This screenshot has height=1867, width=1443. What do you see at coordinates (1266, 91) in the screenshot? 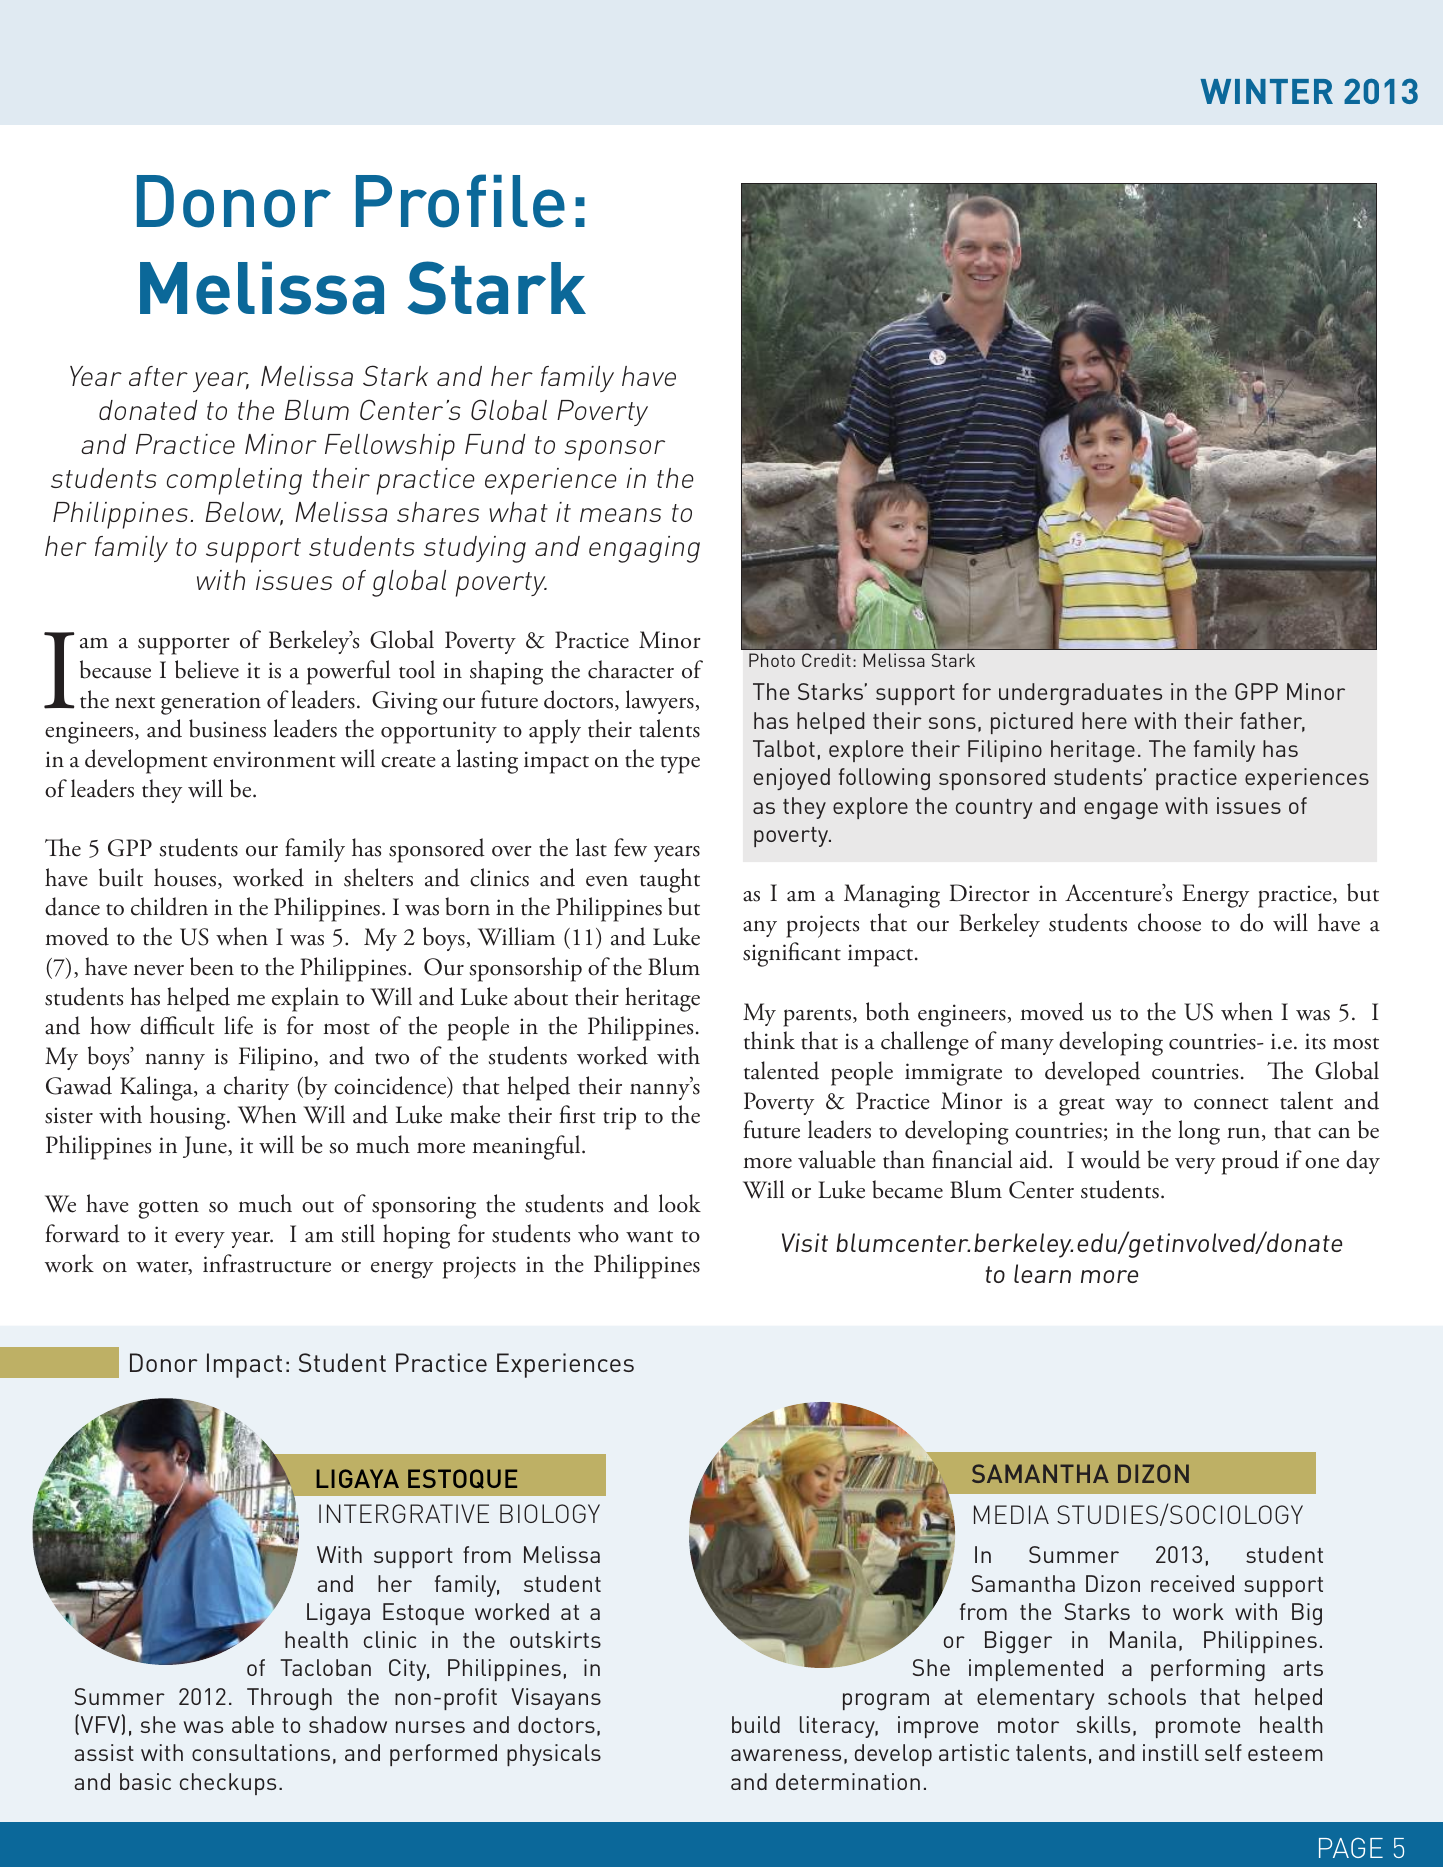
I see `WINTER` at bounding box center [1266, 91].
